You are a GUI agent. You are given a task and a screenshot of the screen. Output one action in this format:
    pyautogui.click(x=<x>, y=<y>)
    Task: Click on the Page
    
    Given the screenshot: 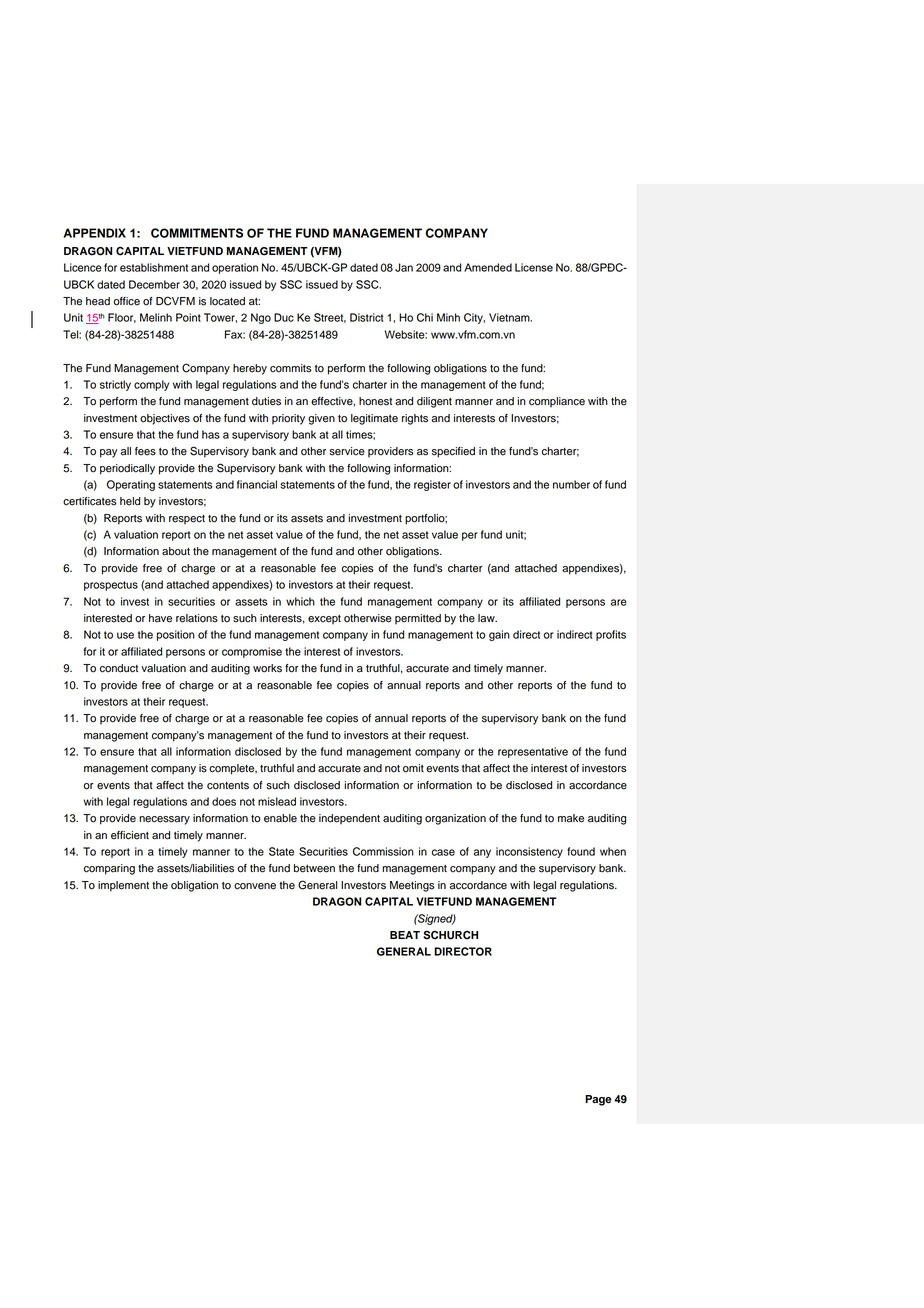 What is the action you would take?
    pyautogui.click(x=598, y=1100)
